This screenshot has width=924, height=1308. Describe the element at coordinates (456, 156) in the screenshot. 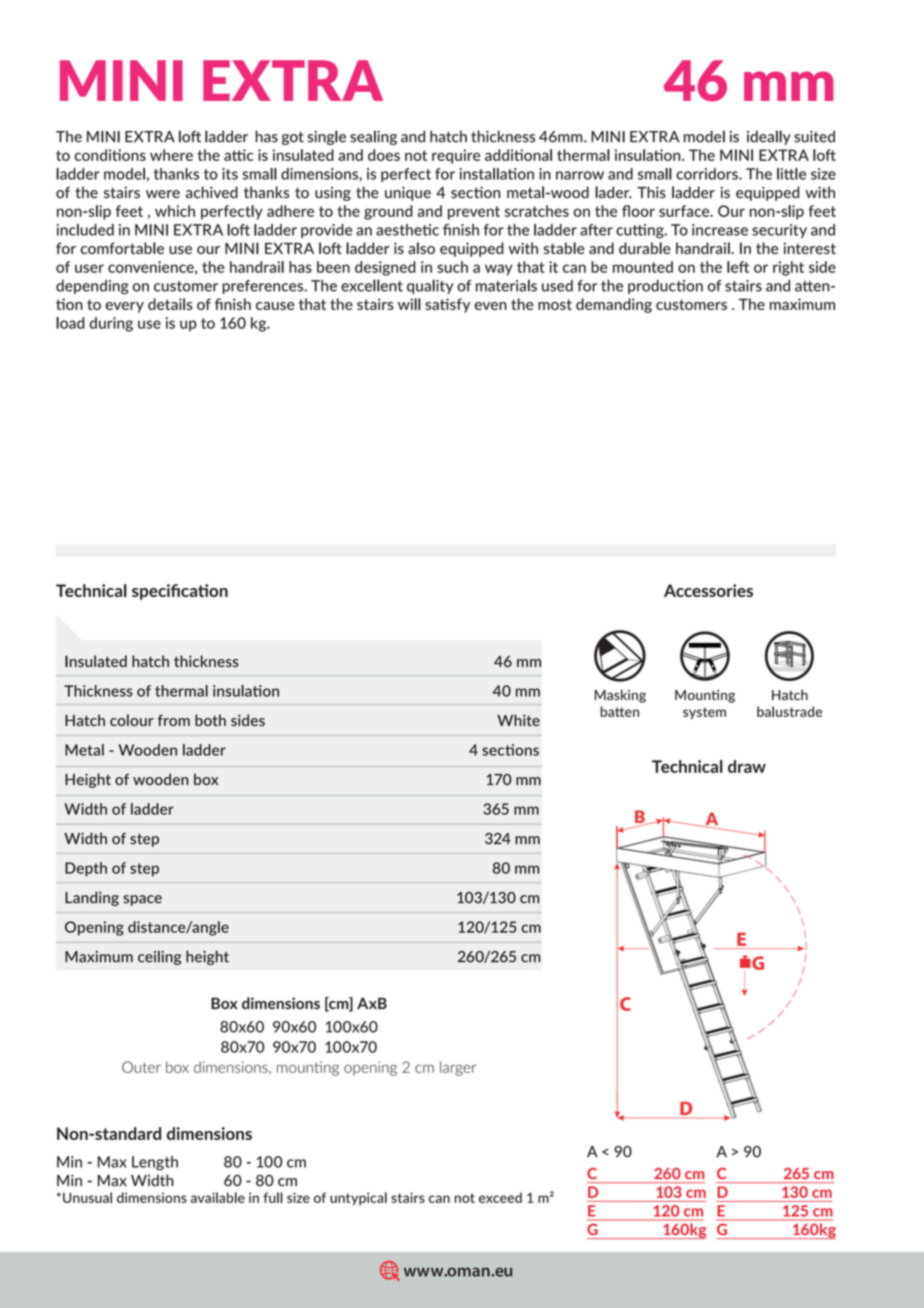

I see `require` at that location.
